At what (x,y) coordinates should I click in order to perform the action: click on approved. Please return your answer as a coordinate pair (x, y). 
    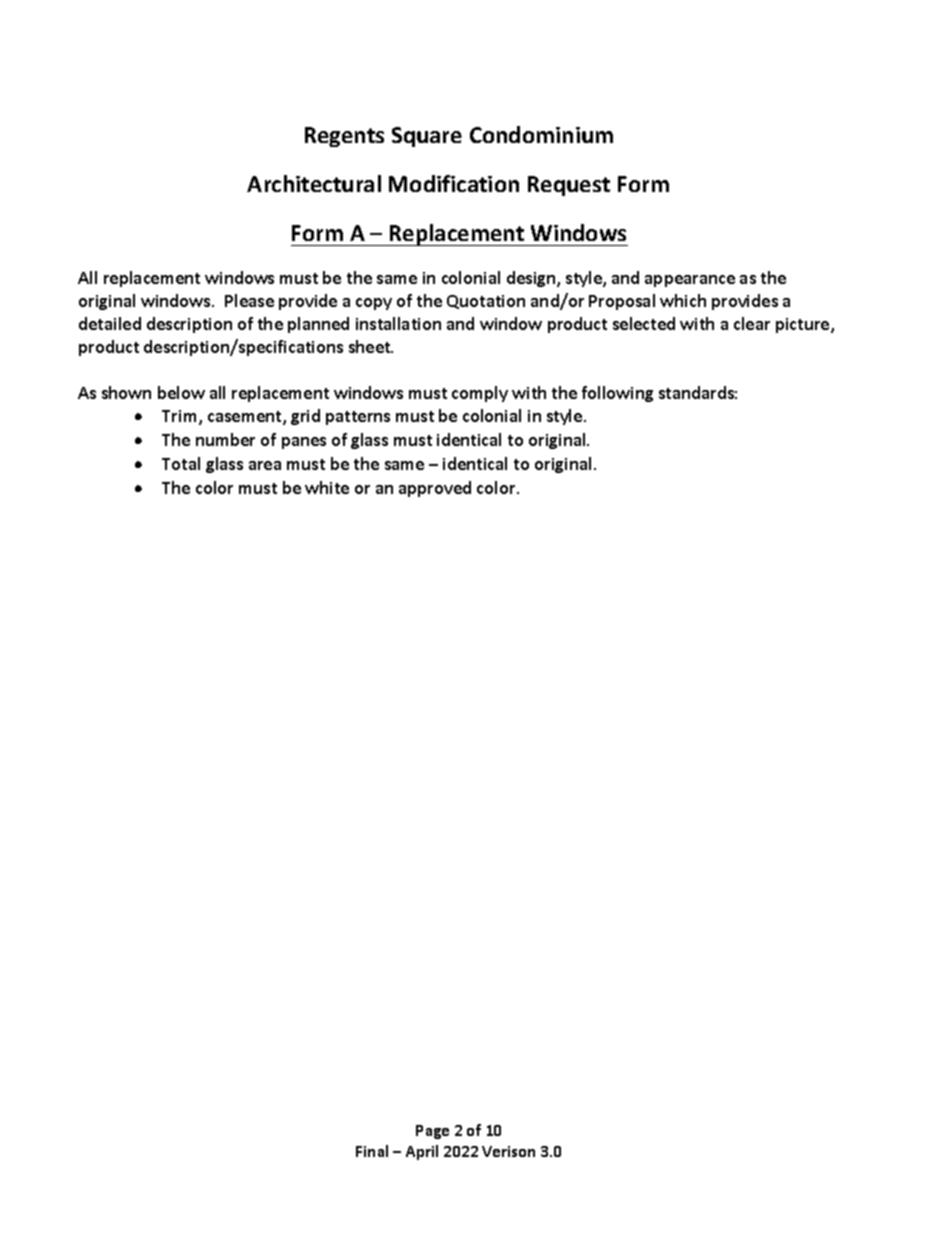
    Looking at the image, I should click on (435, 489).
